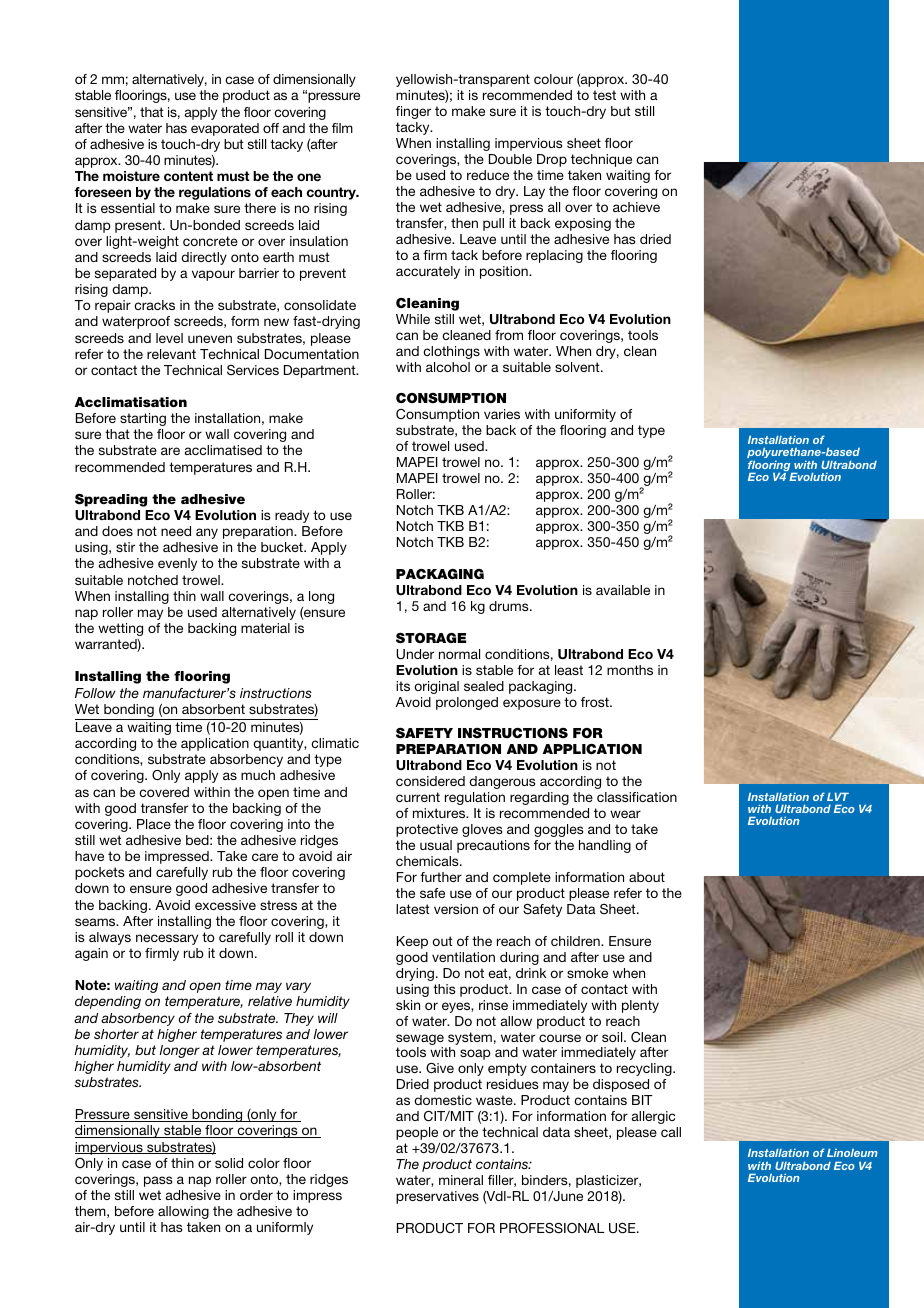 The width and height of the page is (924, 1308). Describe the element at coordinates (158, 1181) in the page. I see `pass` at that location.
